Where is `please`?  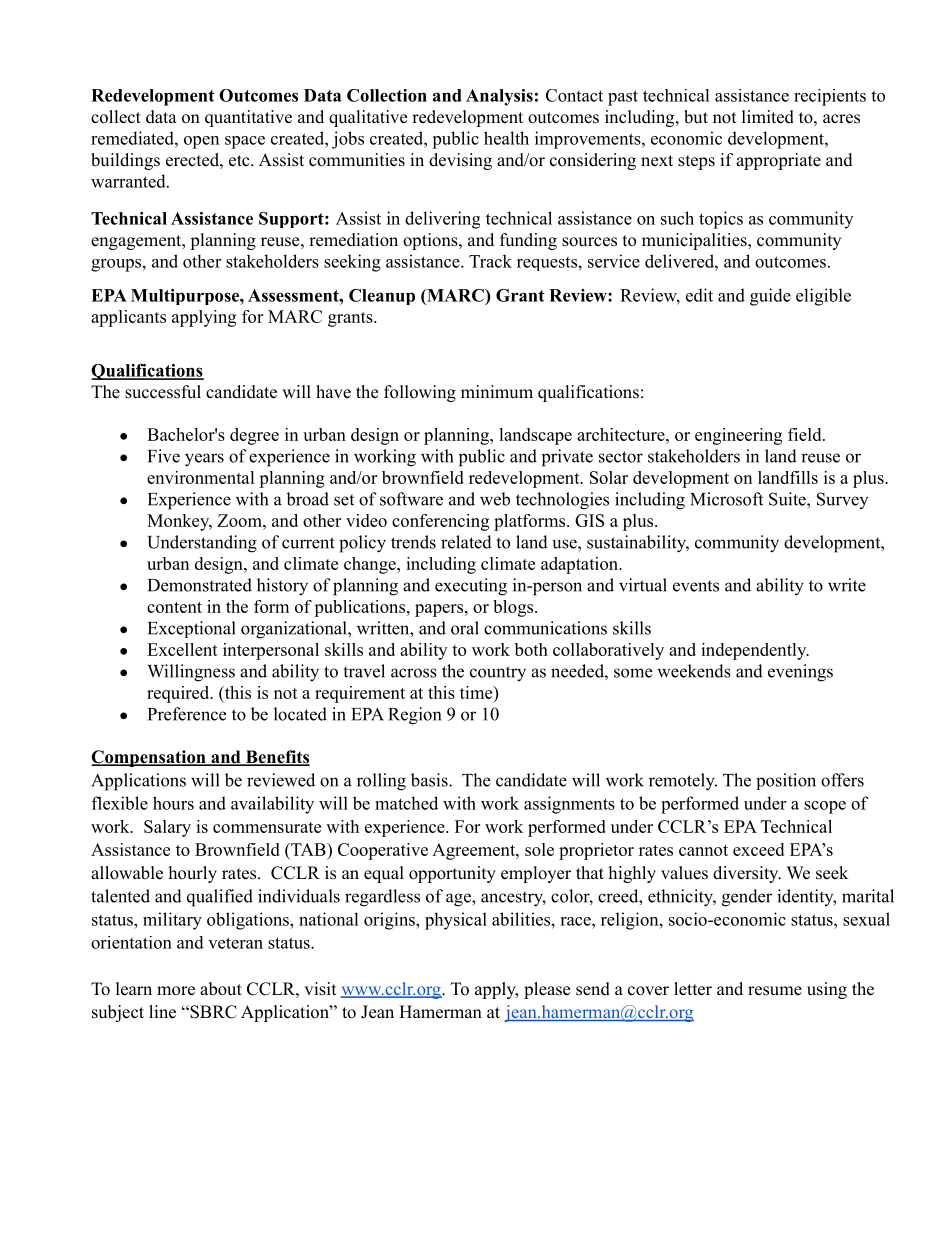 please is located at coordinates (547, 990).
